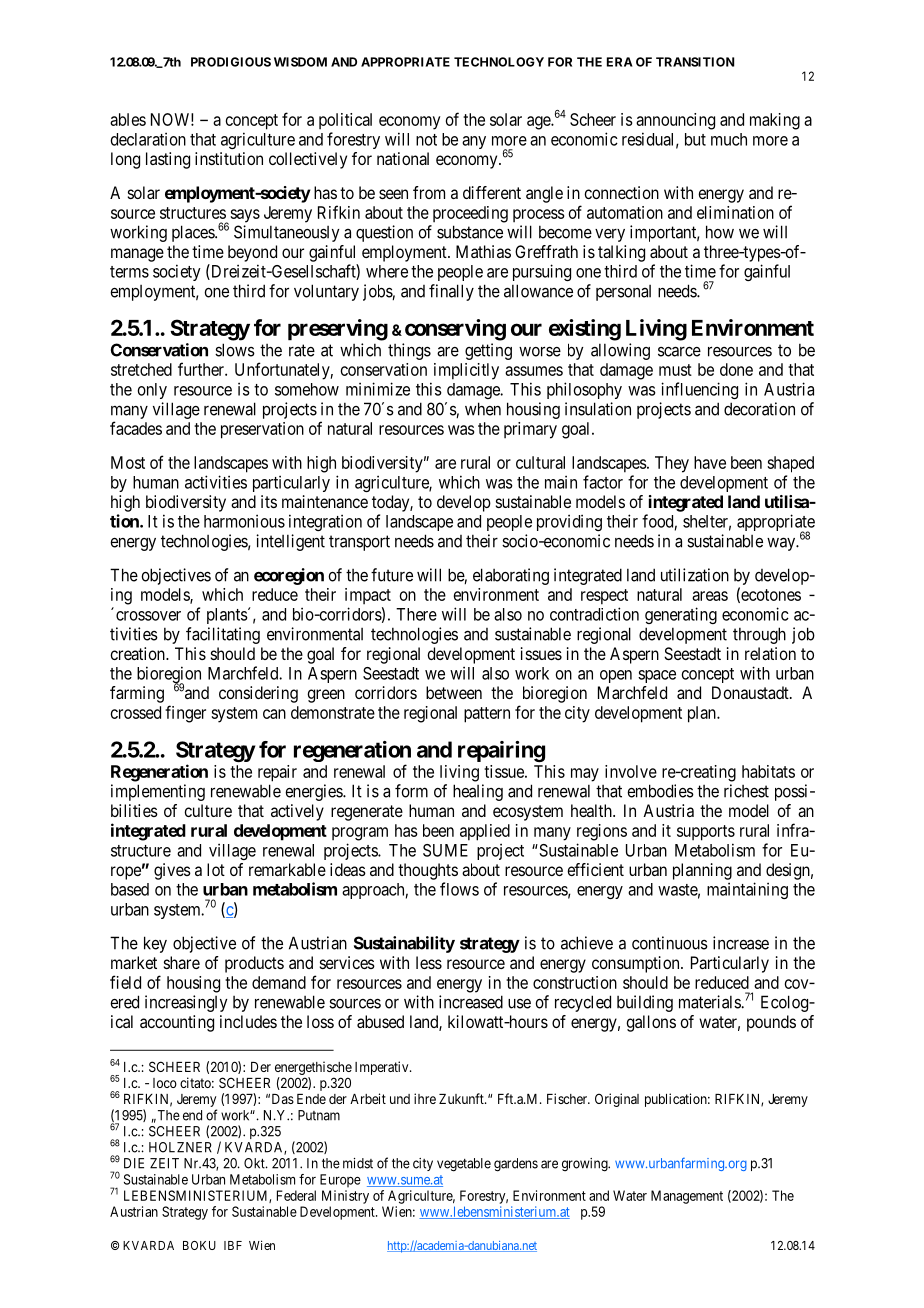 This screenshot has height=1308, width=924. Describe the element at coordinates (464, 1165) in the screenshot. I see `vegetable` at that location.
